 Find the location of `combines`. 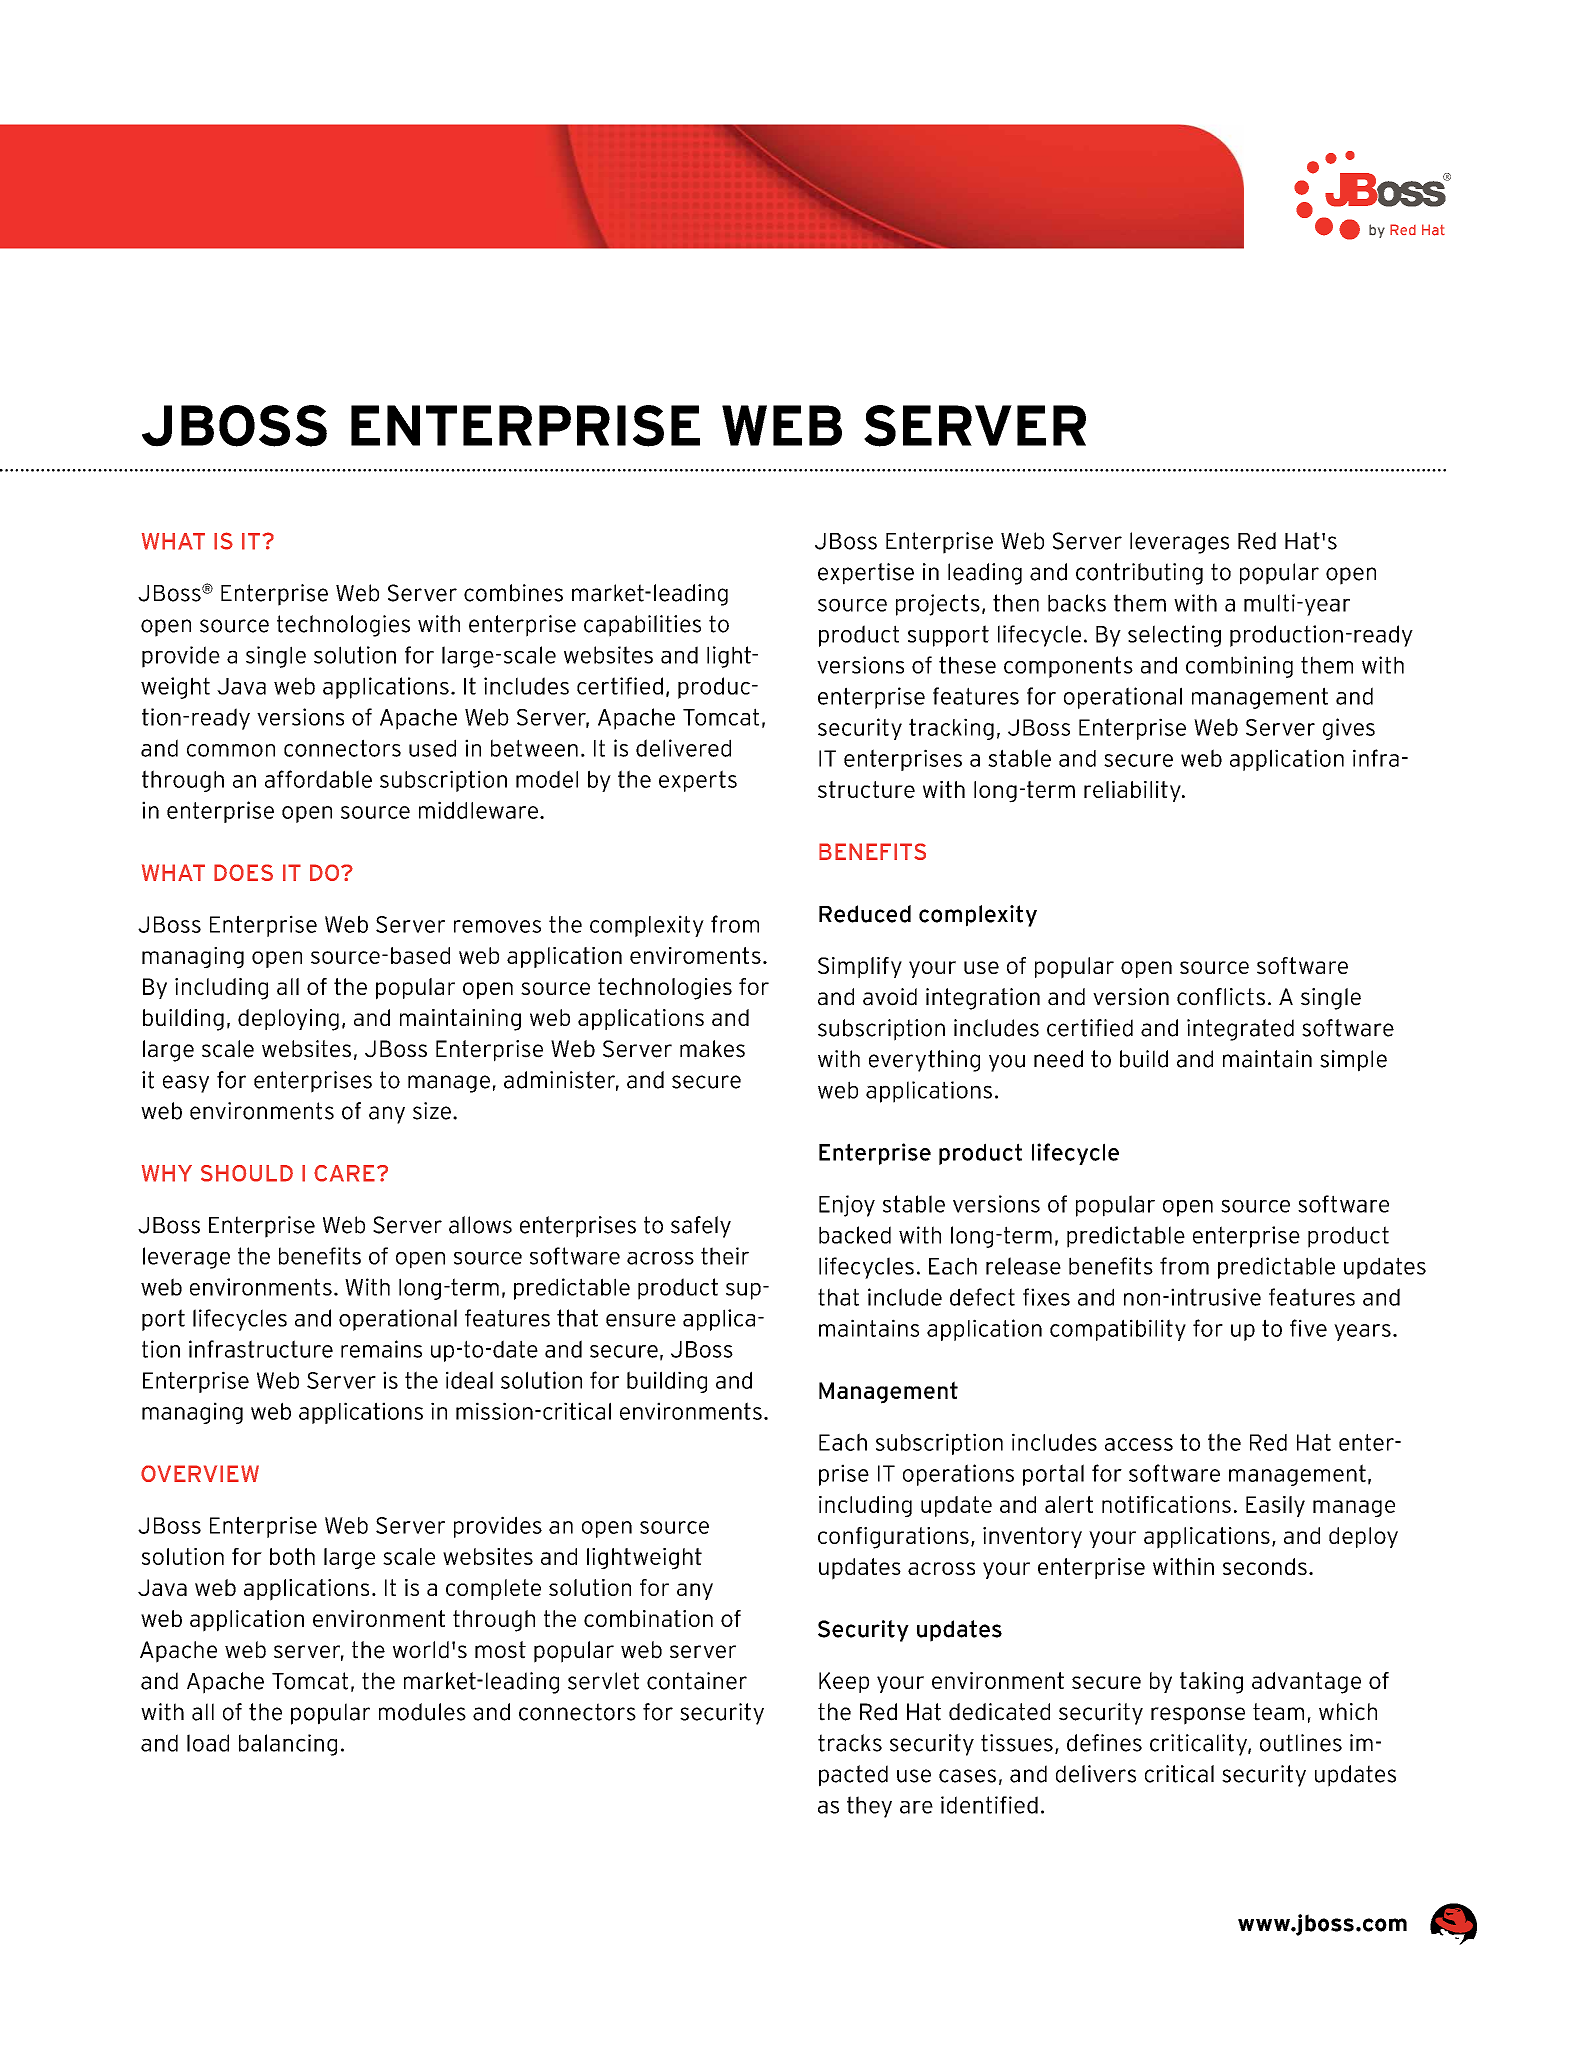

combines is located at coordinates (513, 593).
